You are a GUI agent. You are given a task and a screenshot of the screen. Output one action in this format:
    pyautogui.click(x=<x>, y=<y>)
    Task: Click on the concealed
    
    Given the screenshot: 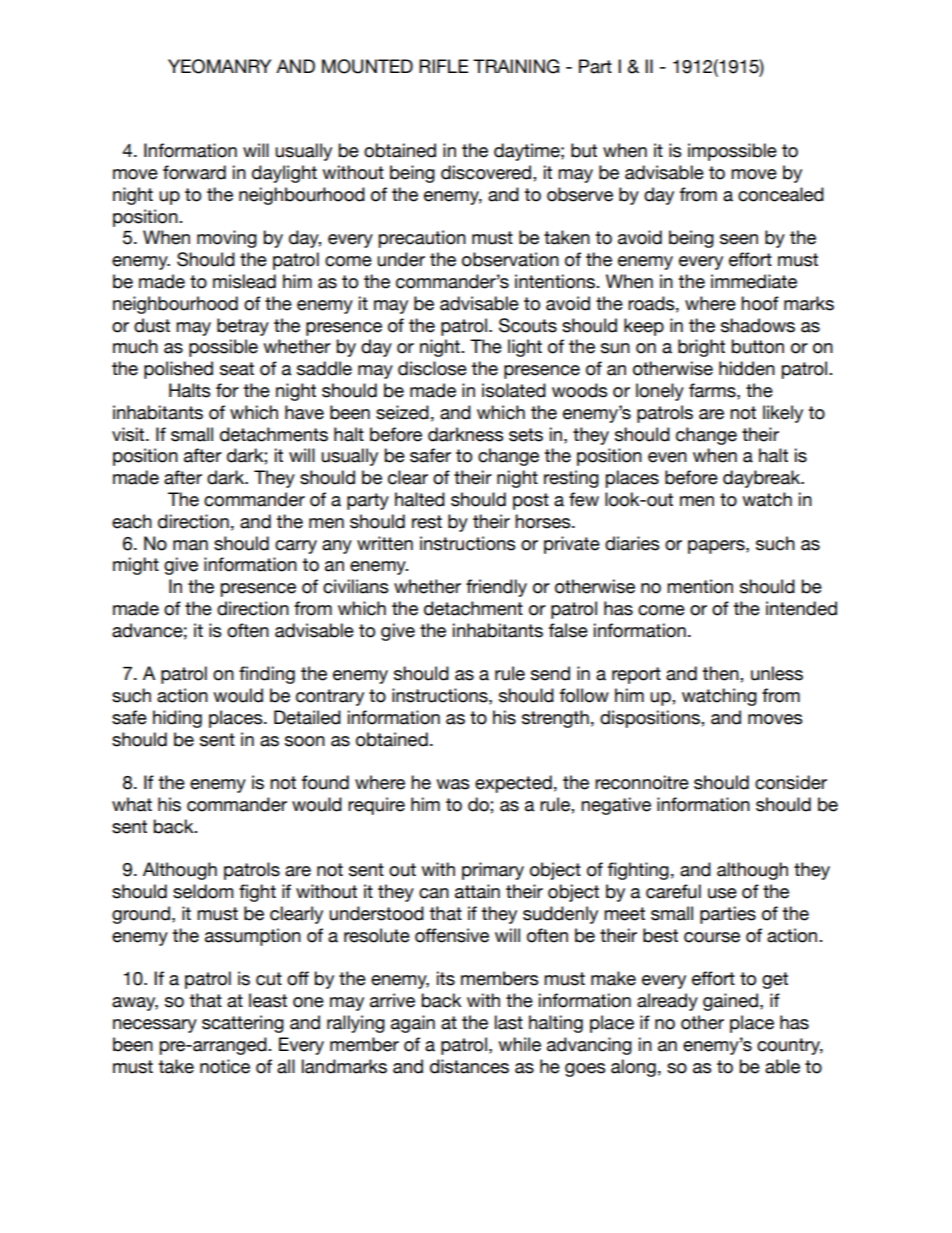 What is the action you would take?
    pyautogui.click(x=781, y=194)
